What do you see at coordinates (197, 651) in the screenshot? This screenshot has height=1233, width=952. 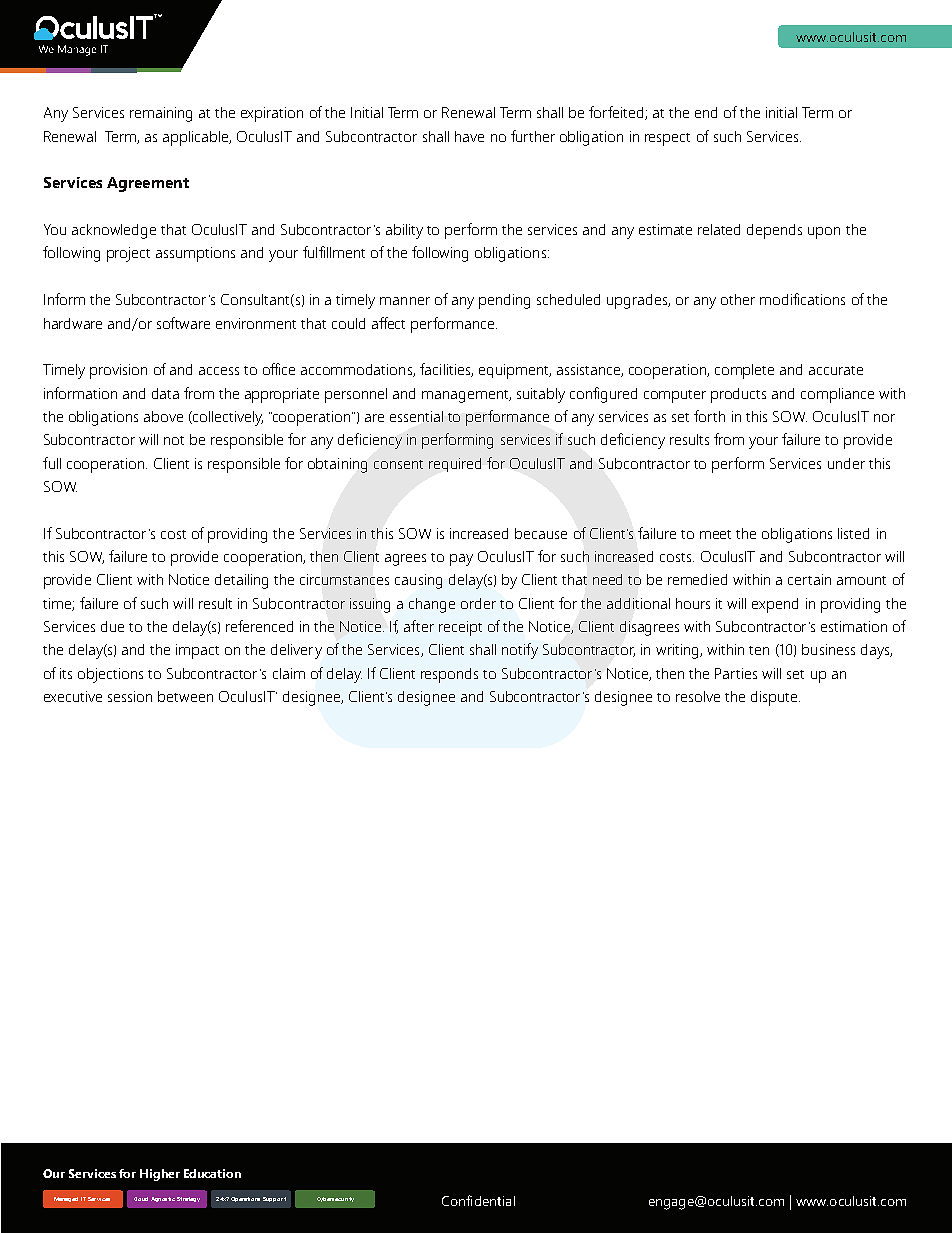 I see `impact` at bounding box center [197, 651].
